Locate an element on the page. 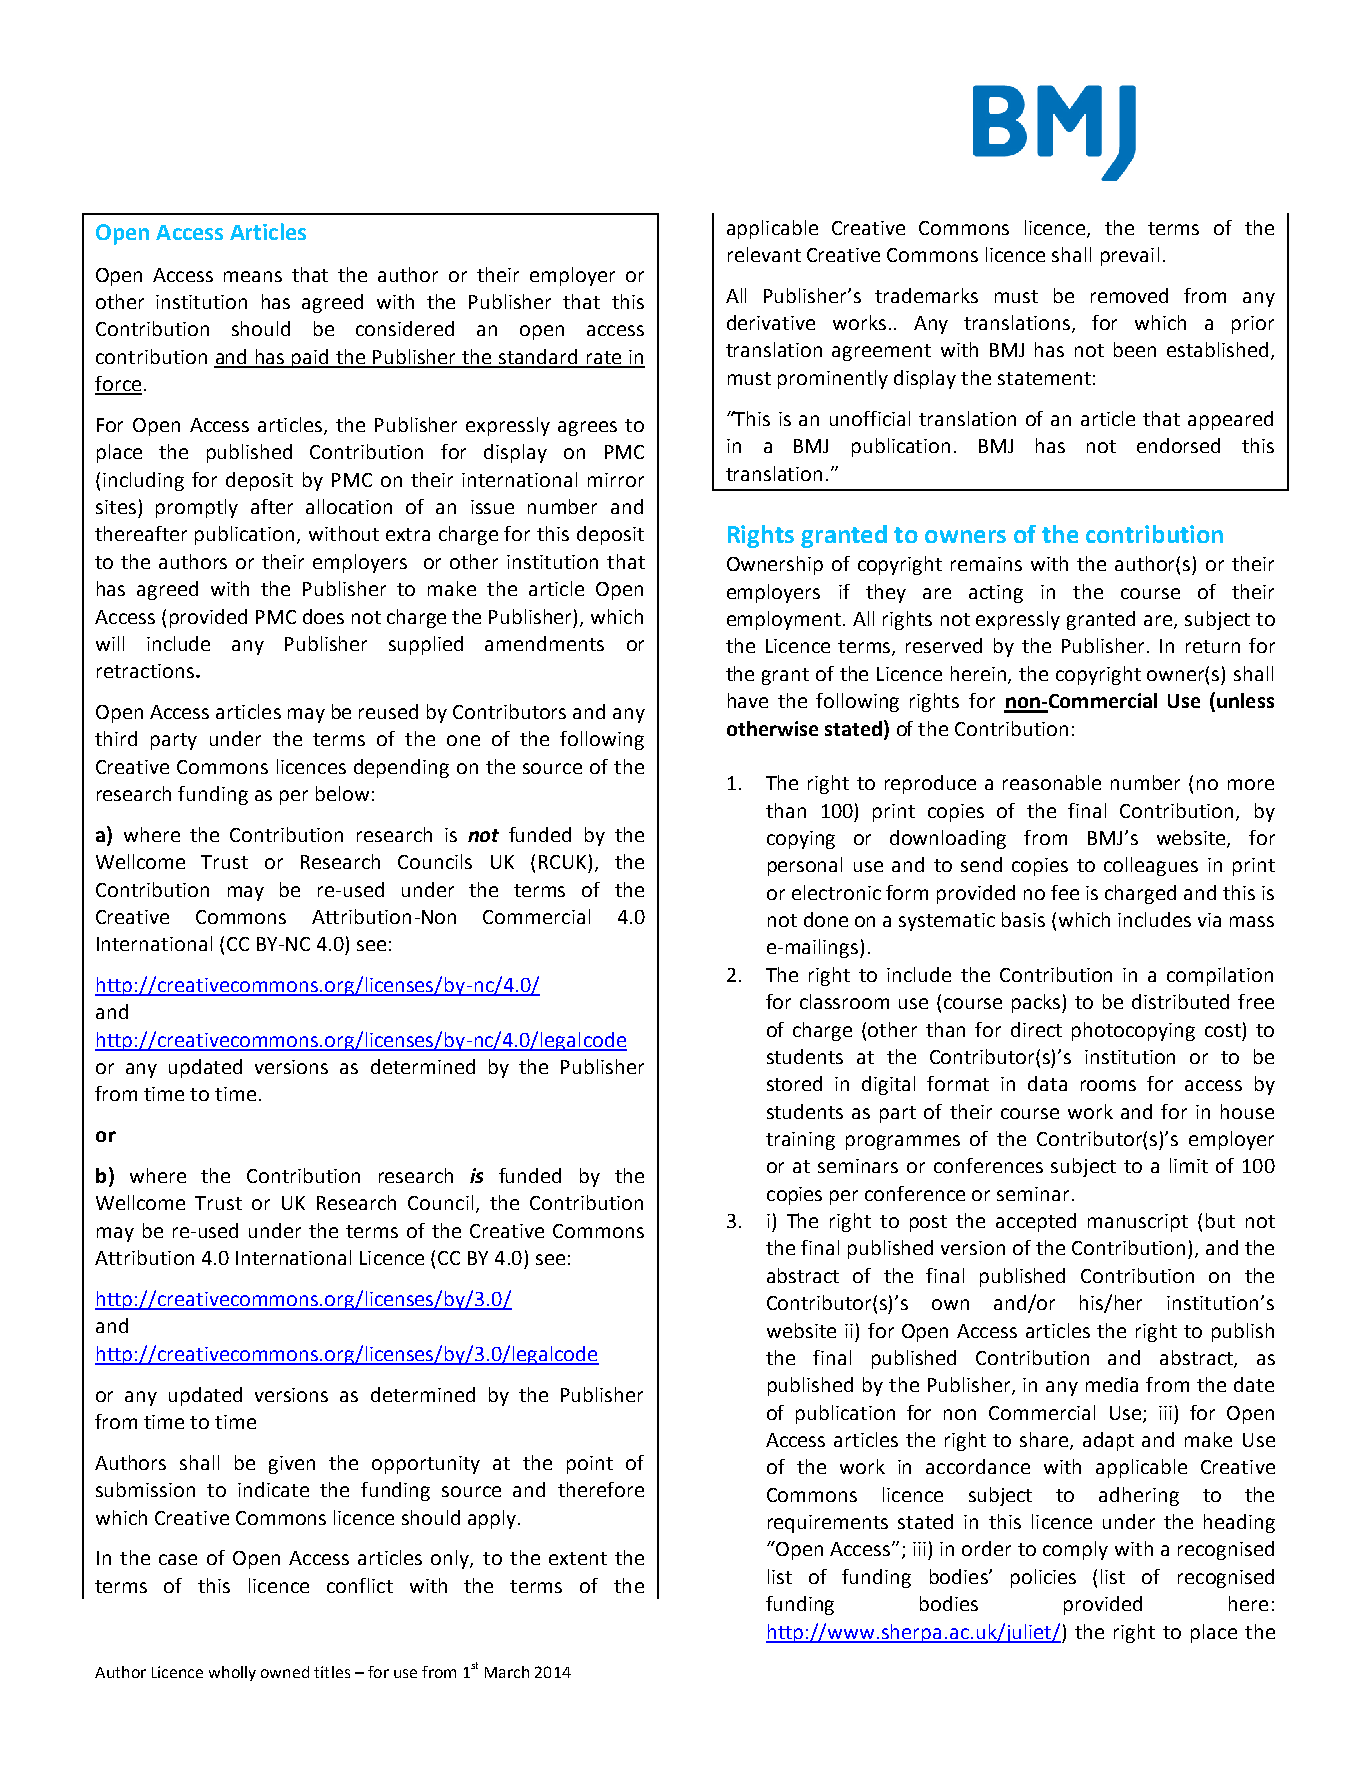 The height and width of the page is (1775, 1371). reasonable is located at coordinates (1052, 782).
